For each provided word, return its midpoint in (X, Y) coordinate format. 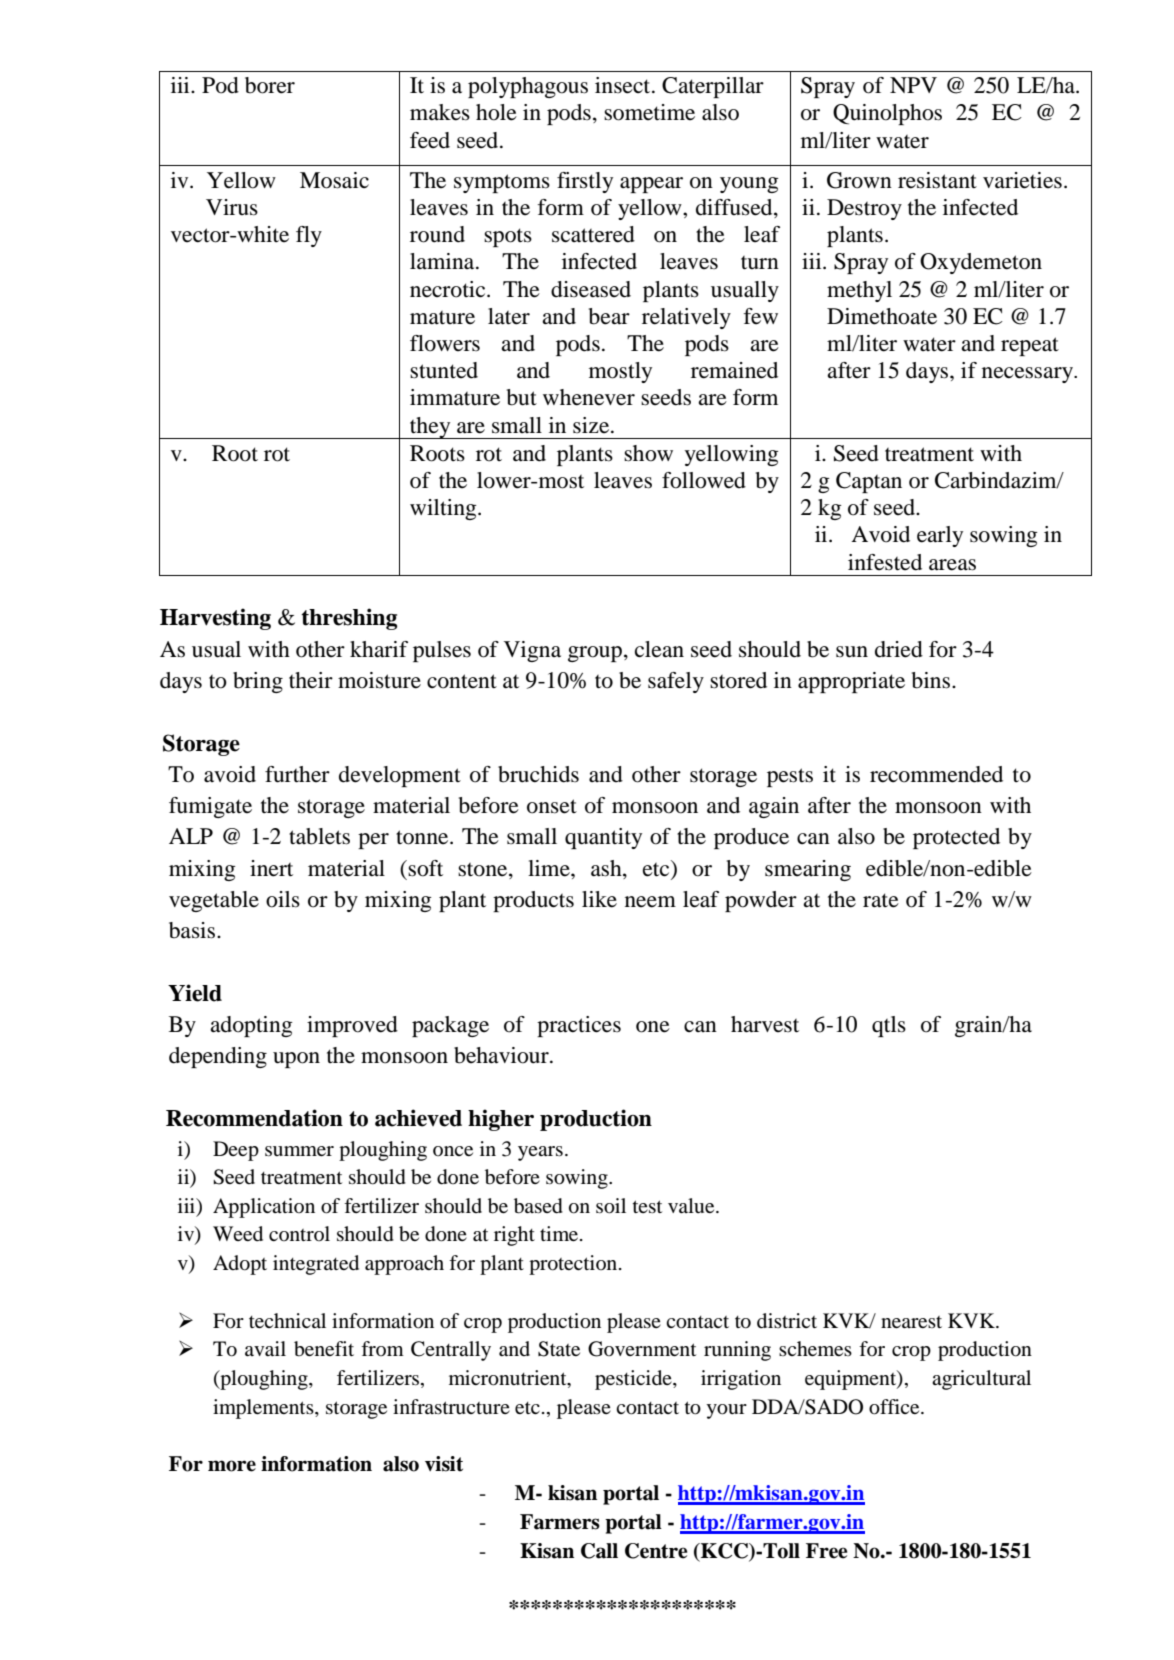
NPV (913, 85)
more (232, 1466)
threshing (349, 619)
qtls (889, 1026)
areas (952, 565)
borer (270, 85)
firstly (585, 182)
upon (296, 1060)
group (595, 654)
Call (599, 1551)
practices (579, 1026)
